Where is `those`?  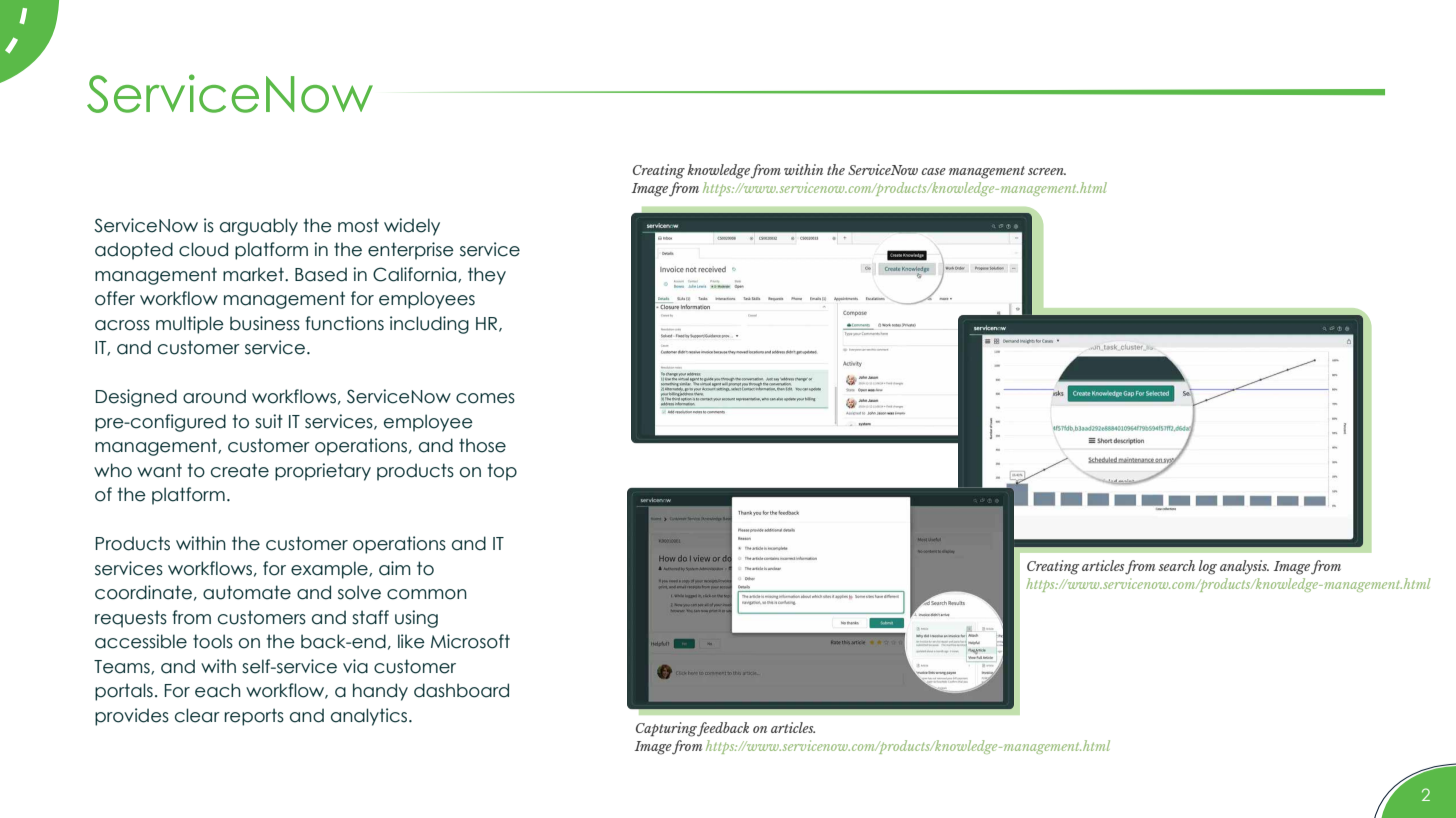 those is located at coordinates (482, 445).
